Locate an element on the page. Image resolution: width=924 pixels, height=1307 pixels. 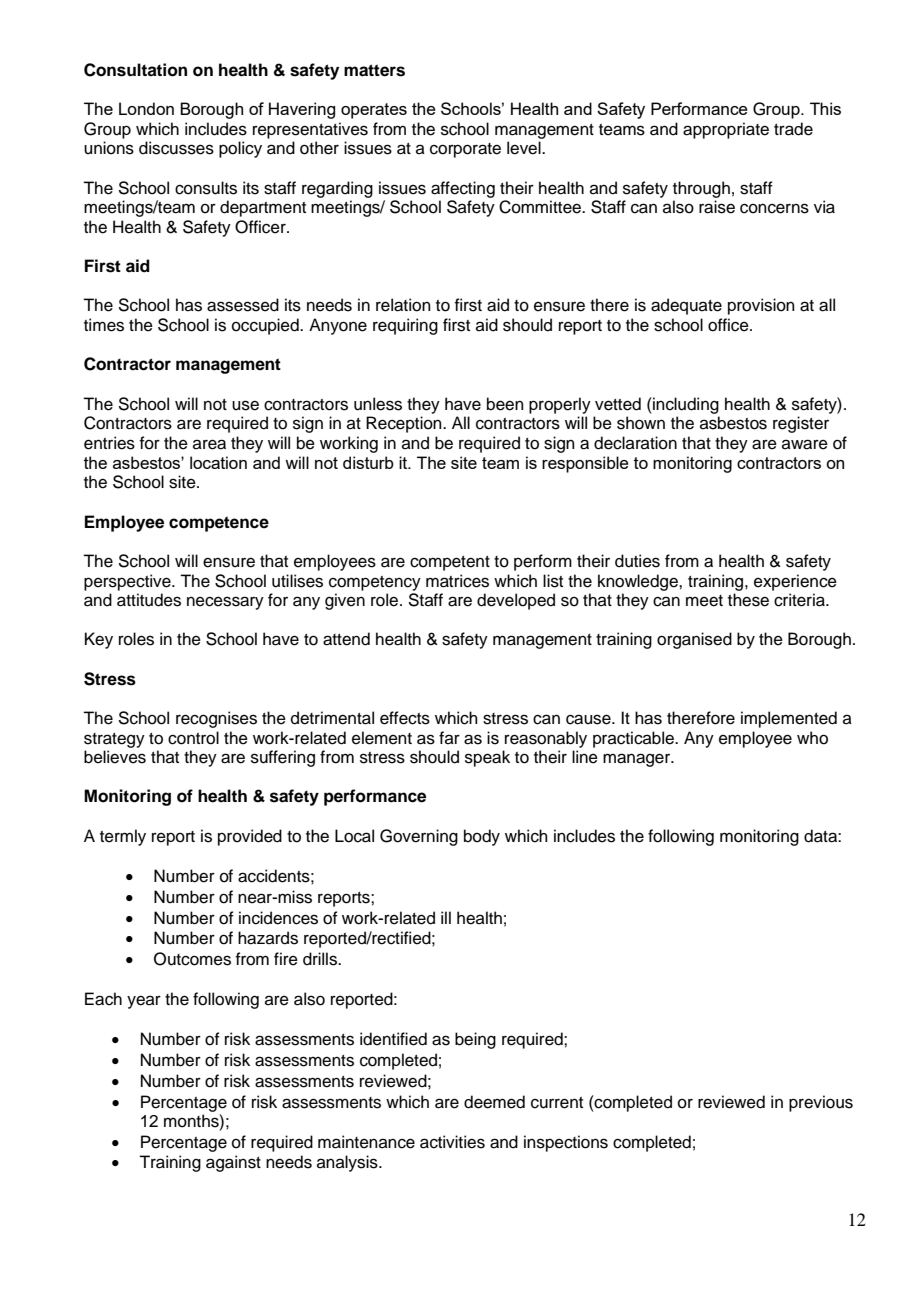
assessed is located at coordinates (243, 305).
